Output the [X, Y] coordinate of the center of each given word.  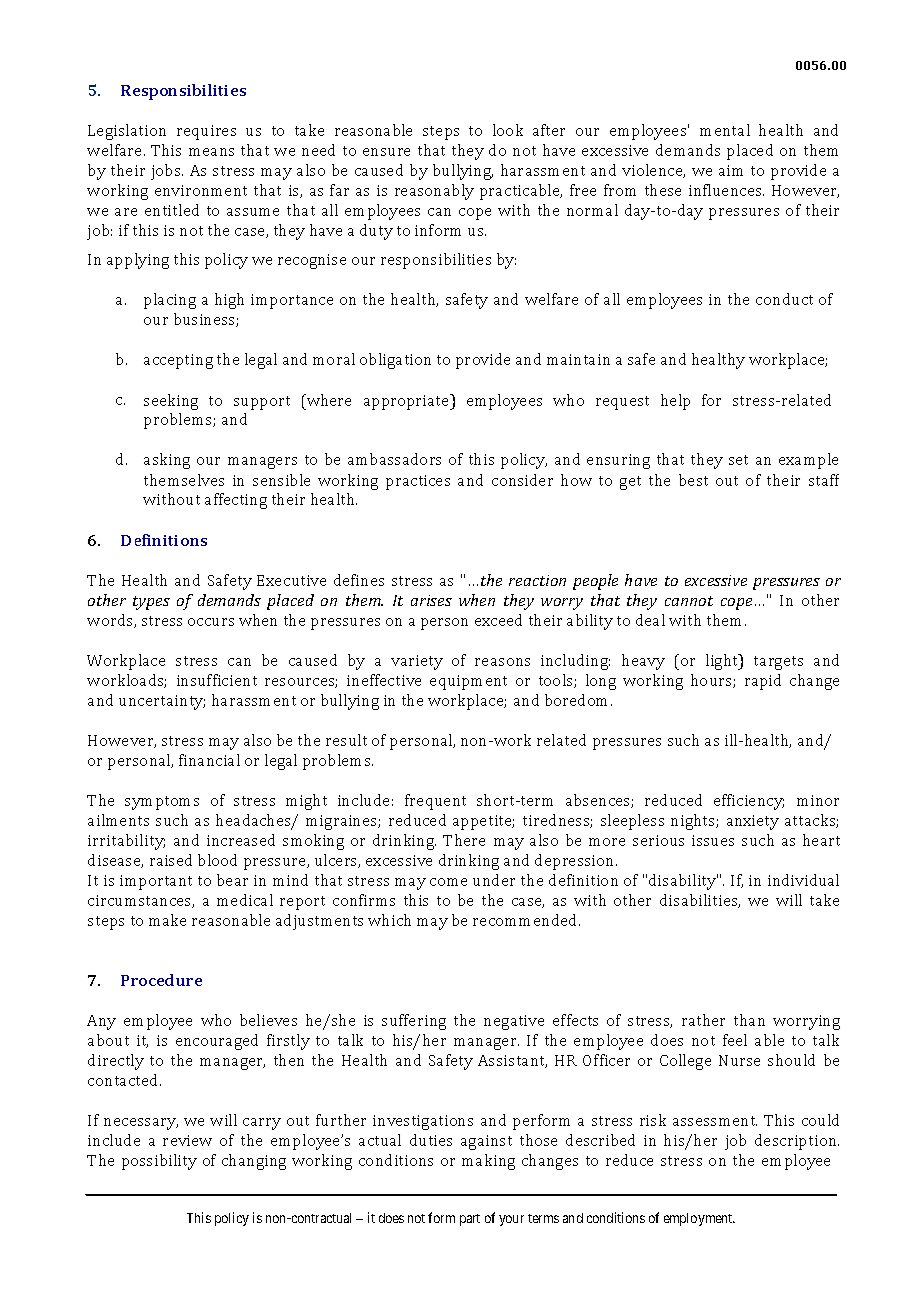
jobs [167, 172]
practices [418, 482]
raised [171, 860]
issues [713, 840]
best [693, 480]
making [488, 1162]
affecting [236, 501]
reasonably [434, 192]
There [464, 840]
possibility [159, 1162]
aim [731, 170]
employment [699, 1219]
